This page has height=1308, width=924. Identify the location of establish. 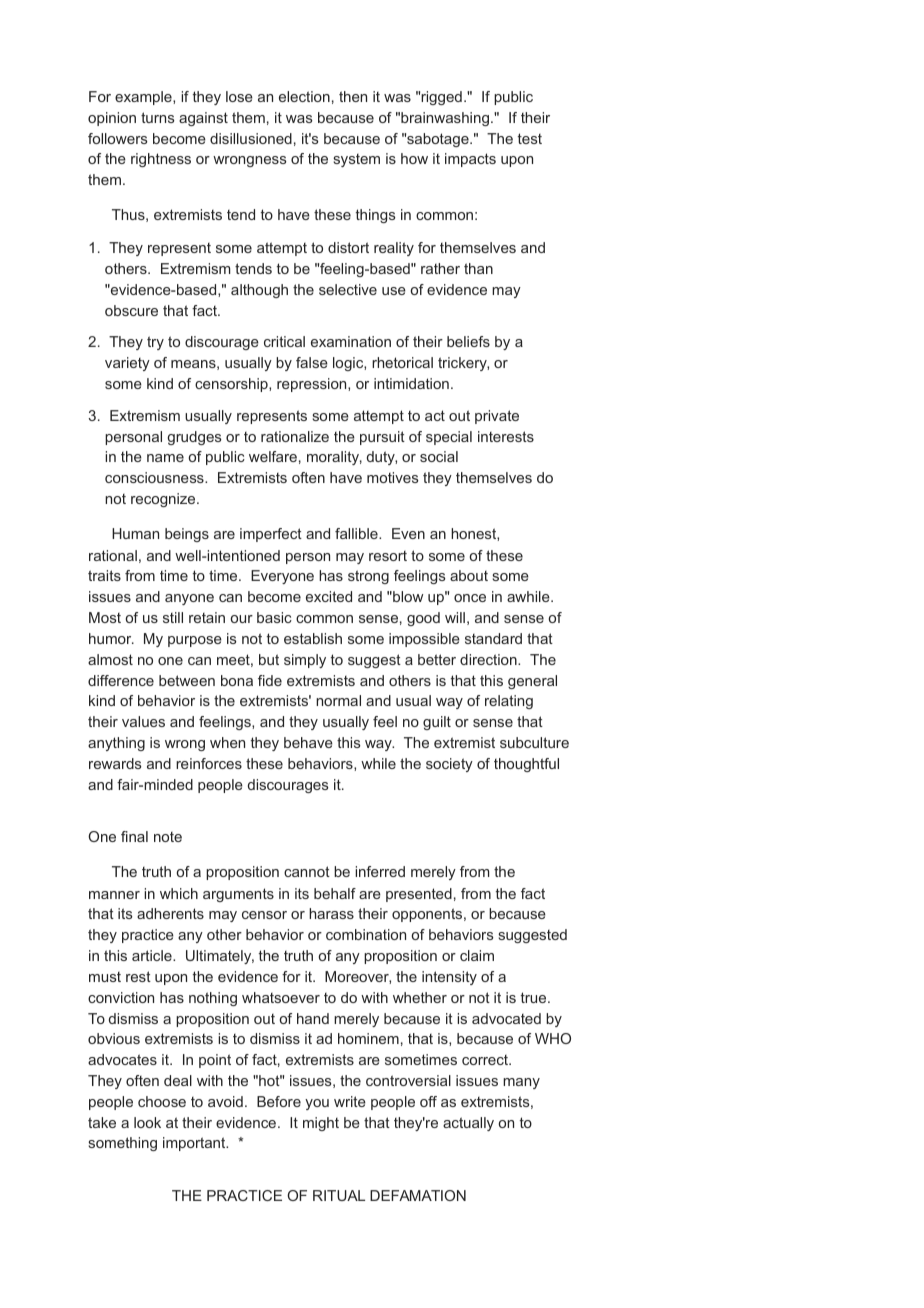
(313, 638).
